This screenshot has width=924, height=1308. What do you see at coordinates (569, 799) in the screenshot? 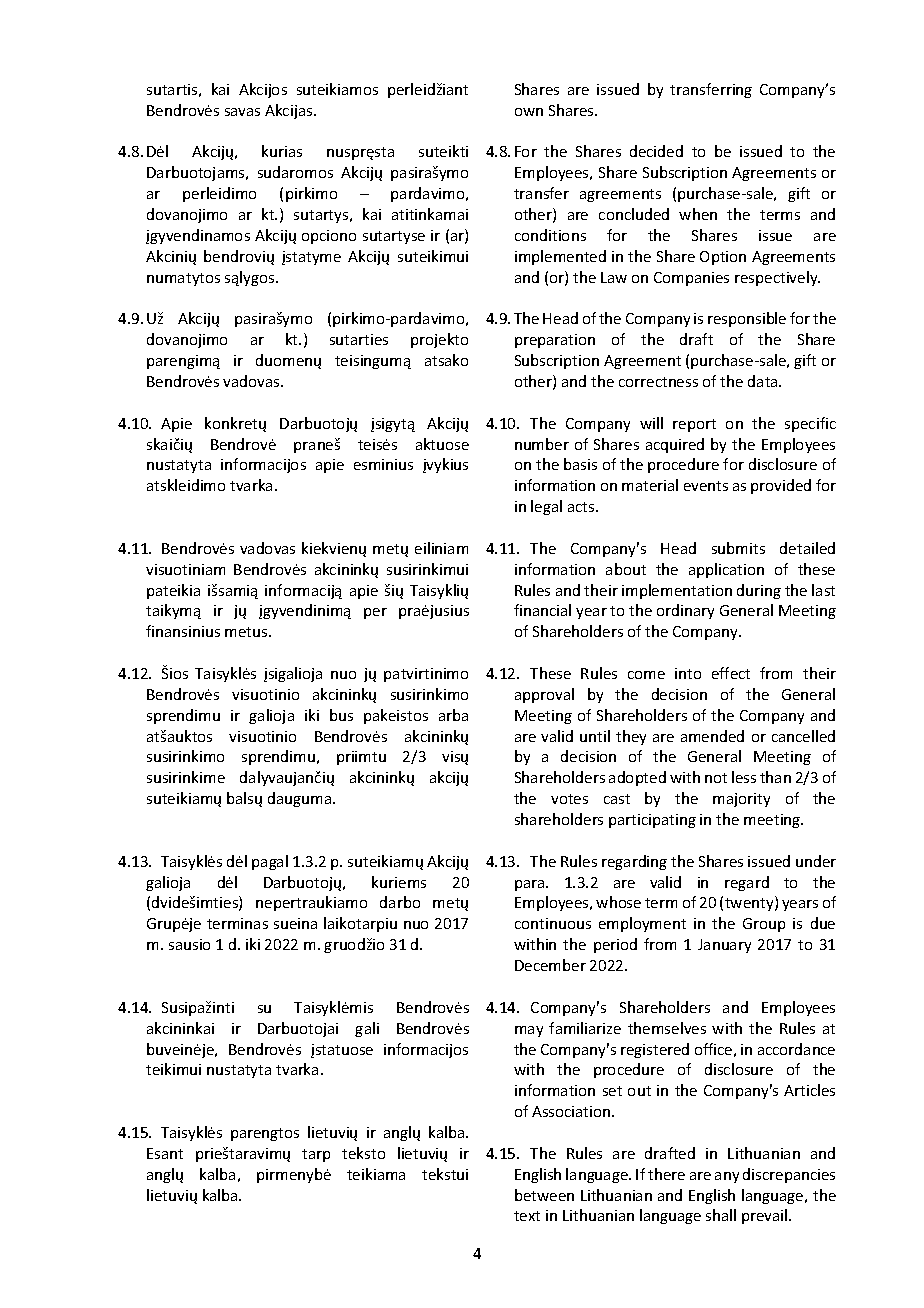
I see `votes` at bounding box center [569, 799].
